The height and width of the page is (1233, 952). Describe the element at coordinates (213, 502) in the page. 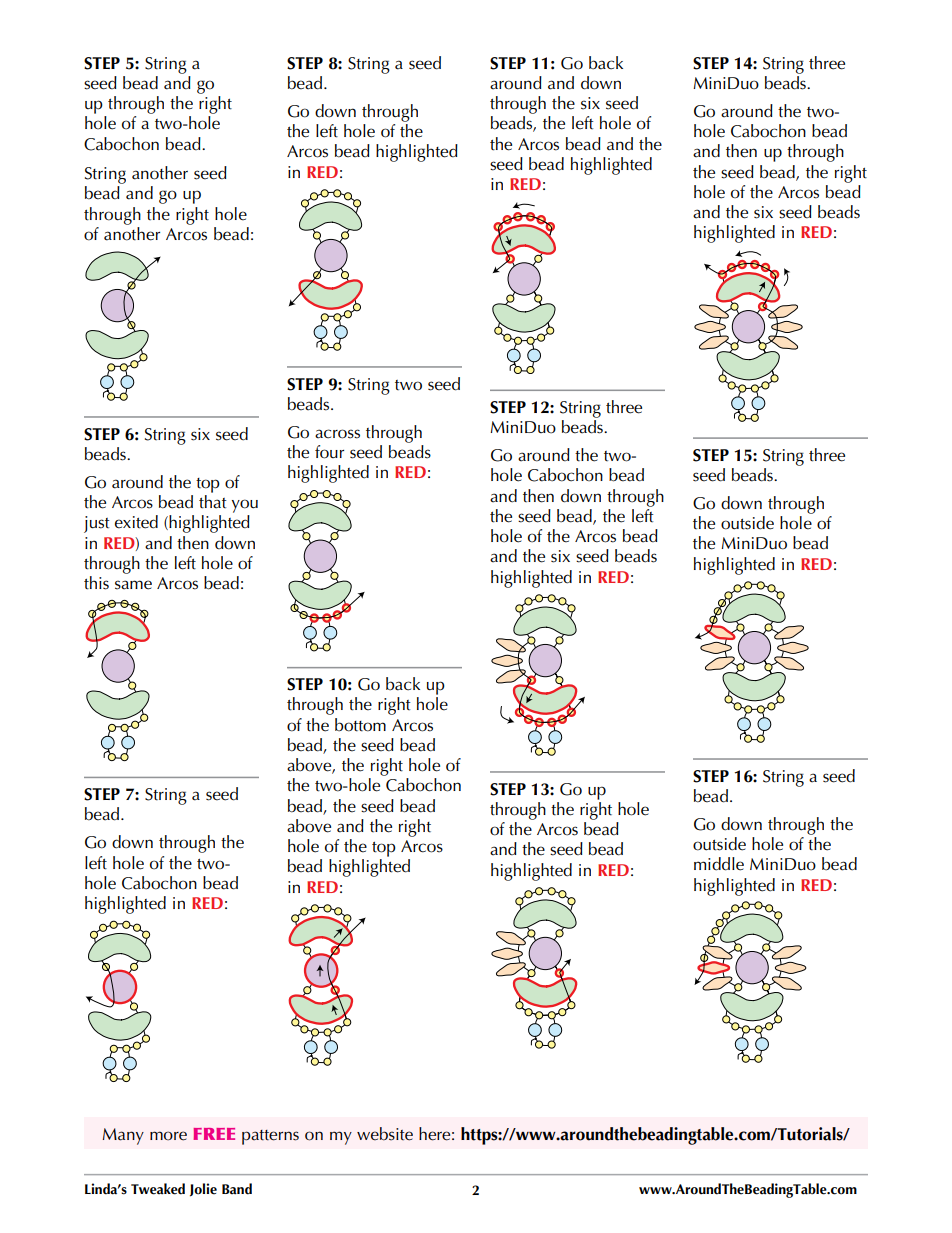

I see `that` at that location.
